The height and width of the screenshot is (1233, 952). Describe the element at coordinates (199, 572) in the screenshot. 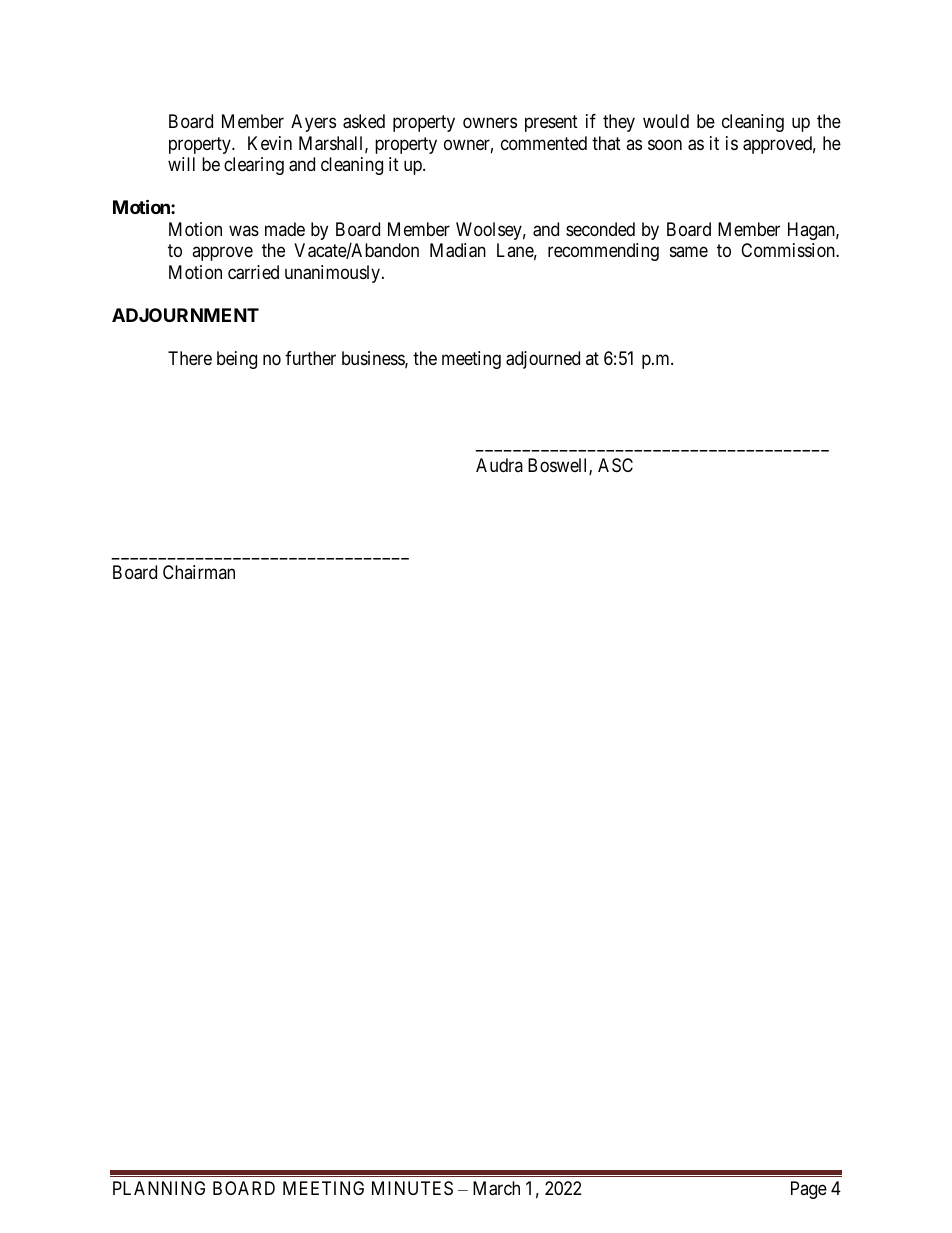

I see `Chairman` at that location.
